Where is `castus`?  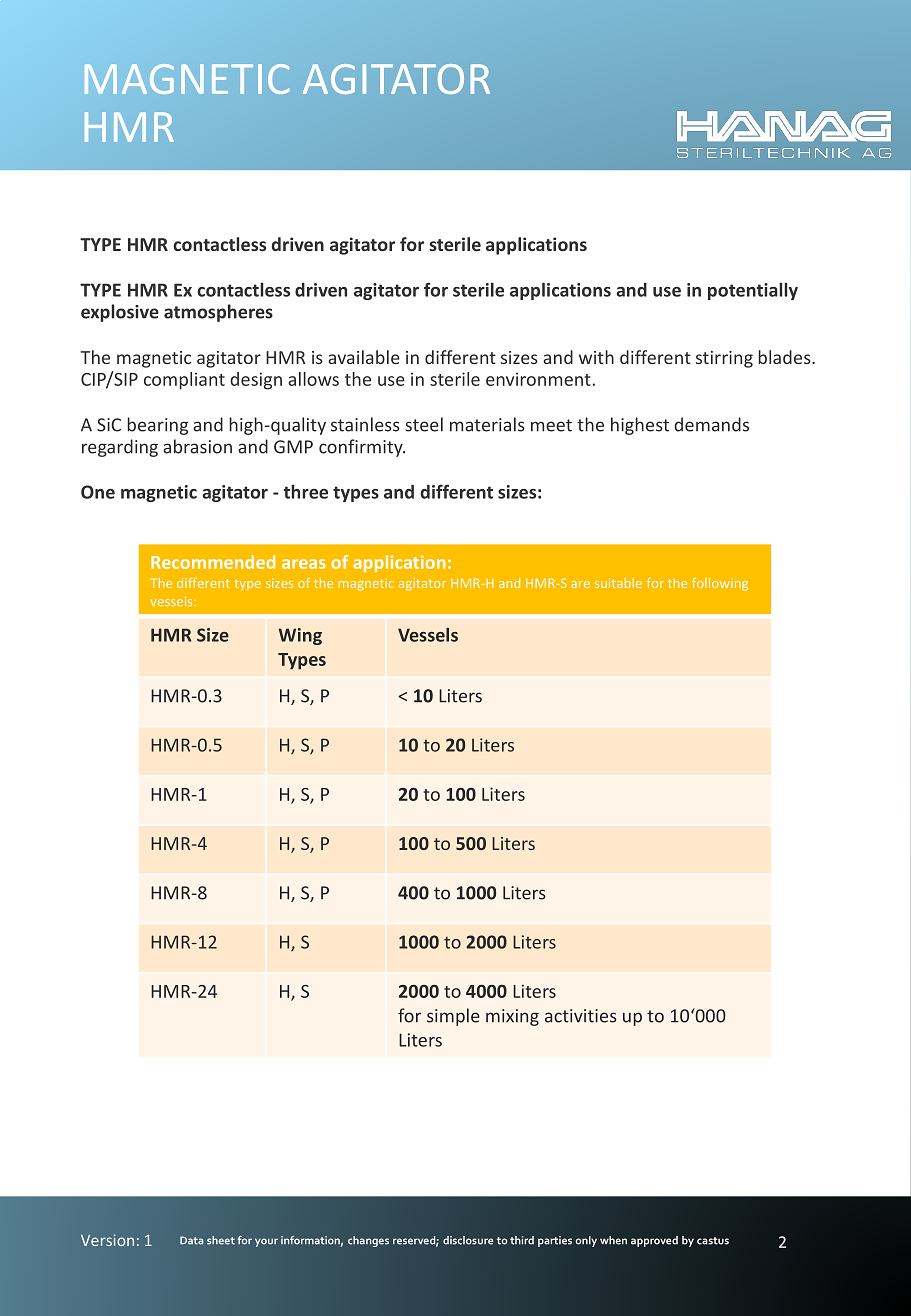
castus is located at coordinates (713, 1241).
